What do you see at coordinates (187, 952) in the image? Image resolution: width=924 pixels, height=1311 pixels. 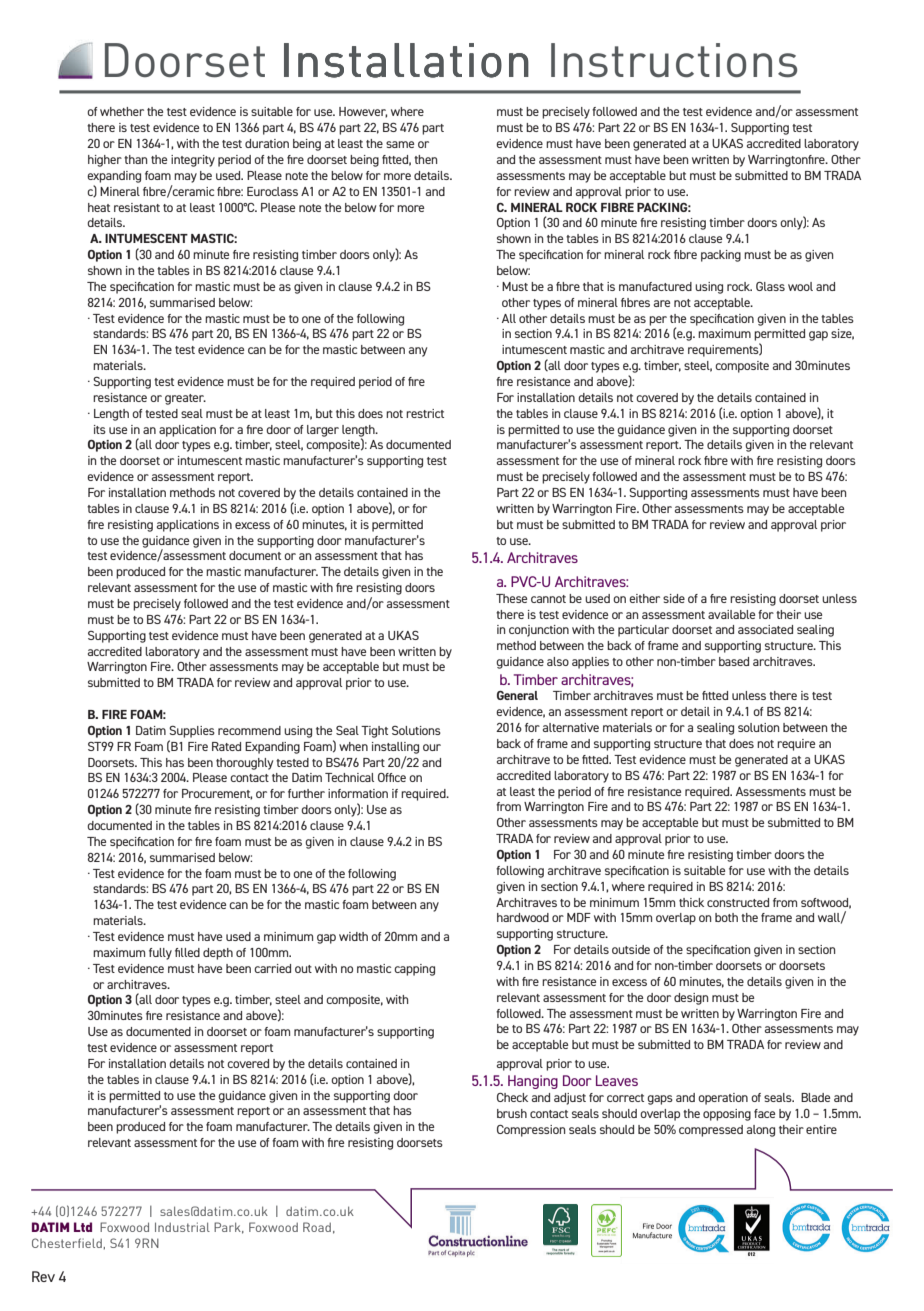 I see `filled` at bounding box center [187, 952].
